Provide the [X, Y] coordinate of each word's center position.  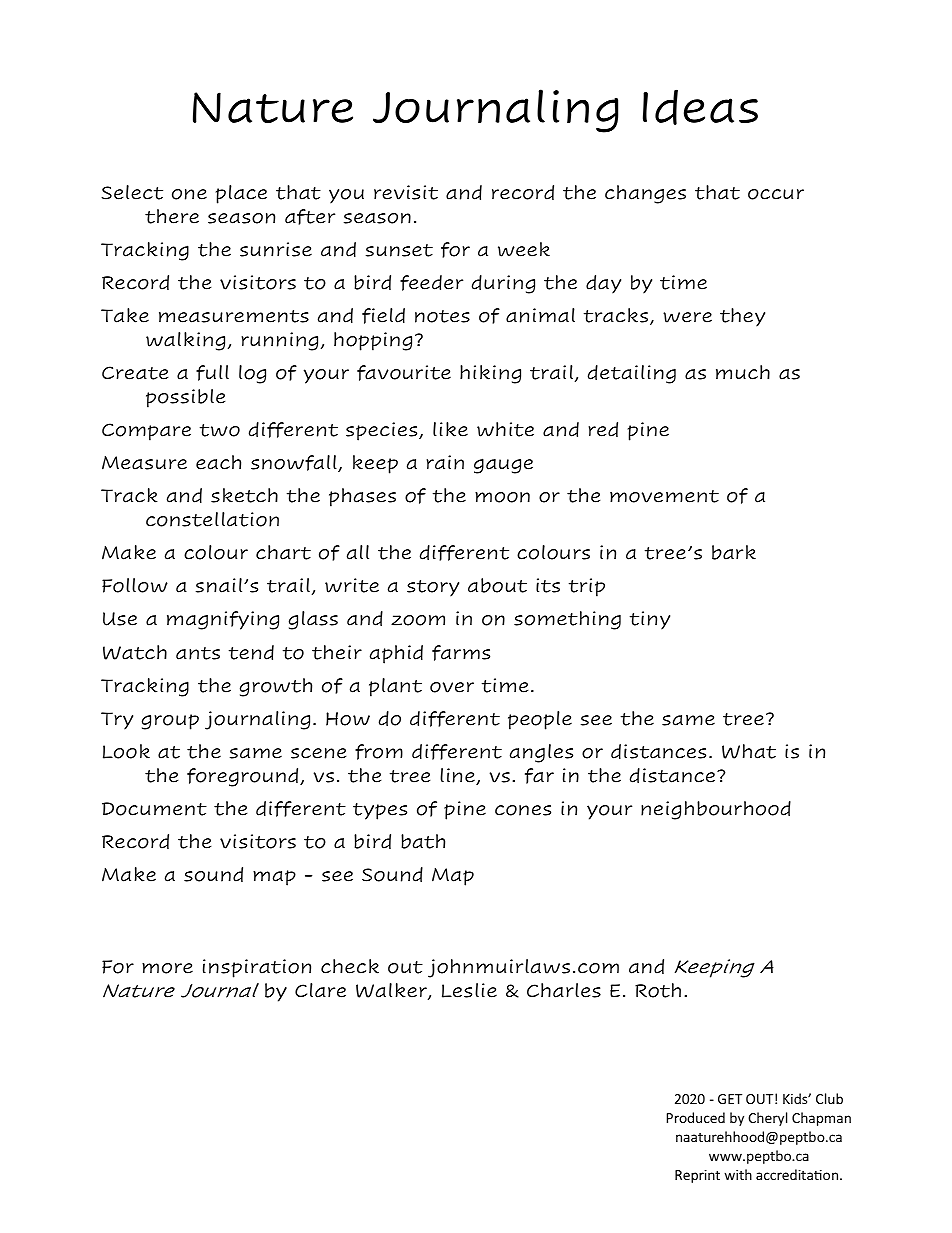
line [458, 776]
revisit [406, 192]
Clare [320, 990]
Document [154, 809]
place [241, 194]
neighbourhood [716, 810]
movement [664, 496]
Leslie [469, 990]
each [218, 462]
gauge [503, 466]
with [738, 1174]
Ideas [700, 107]
